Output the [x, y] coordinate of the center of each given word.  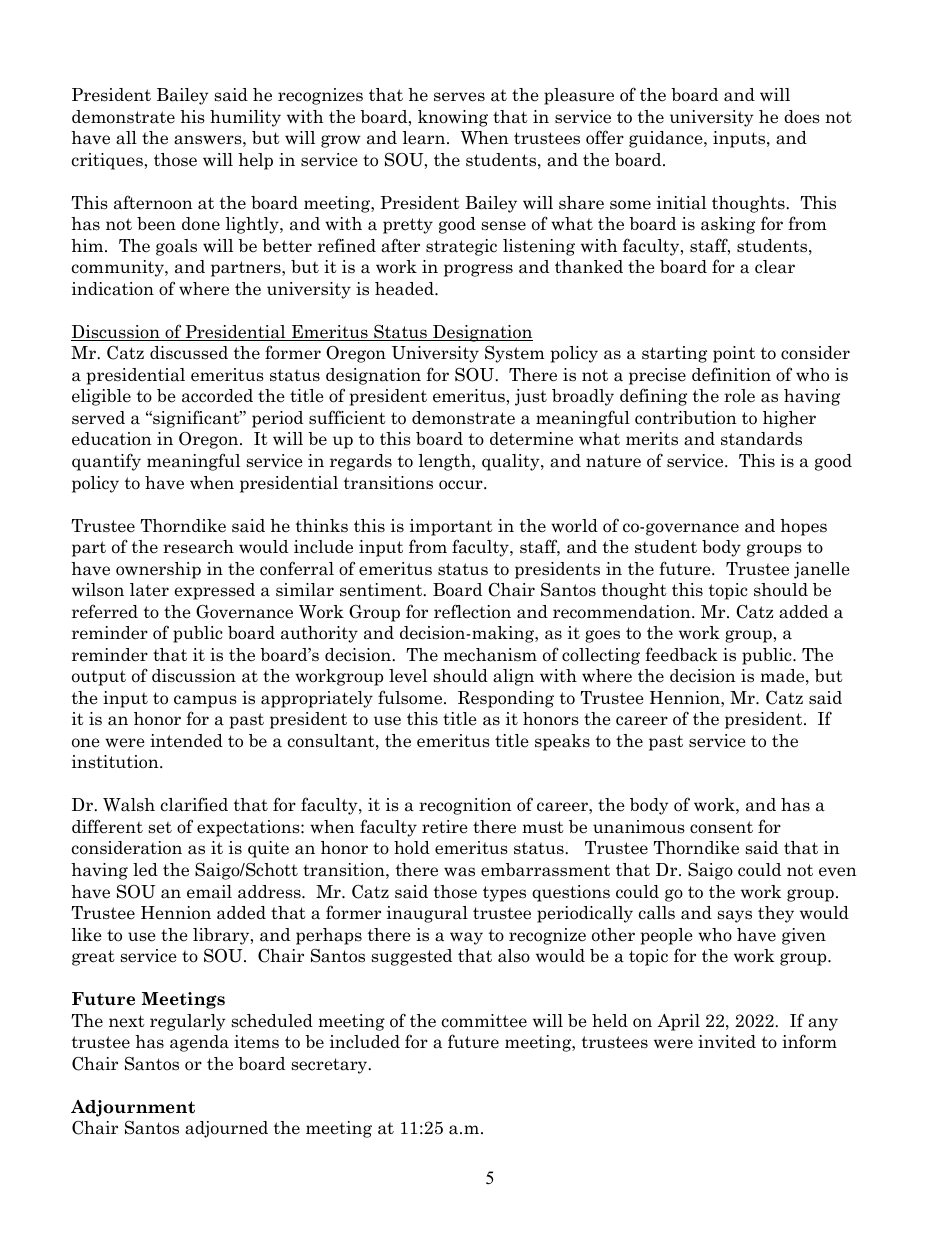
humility [245, 118]
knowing [453, 118]
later [149, 590]
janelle [822, 570]
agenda [199, 1043]
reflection [472, 611]
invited [727, 1042]
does [802, 117]
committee [484, 1021]
